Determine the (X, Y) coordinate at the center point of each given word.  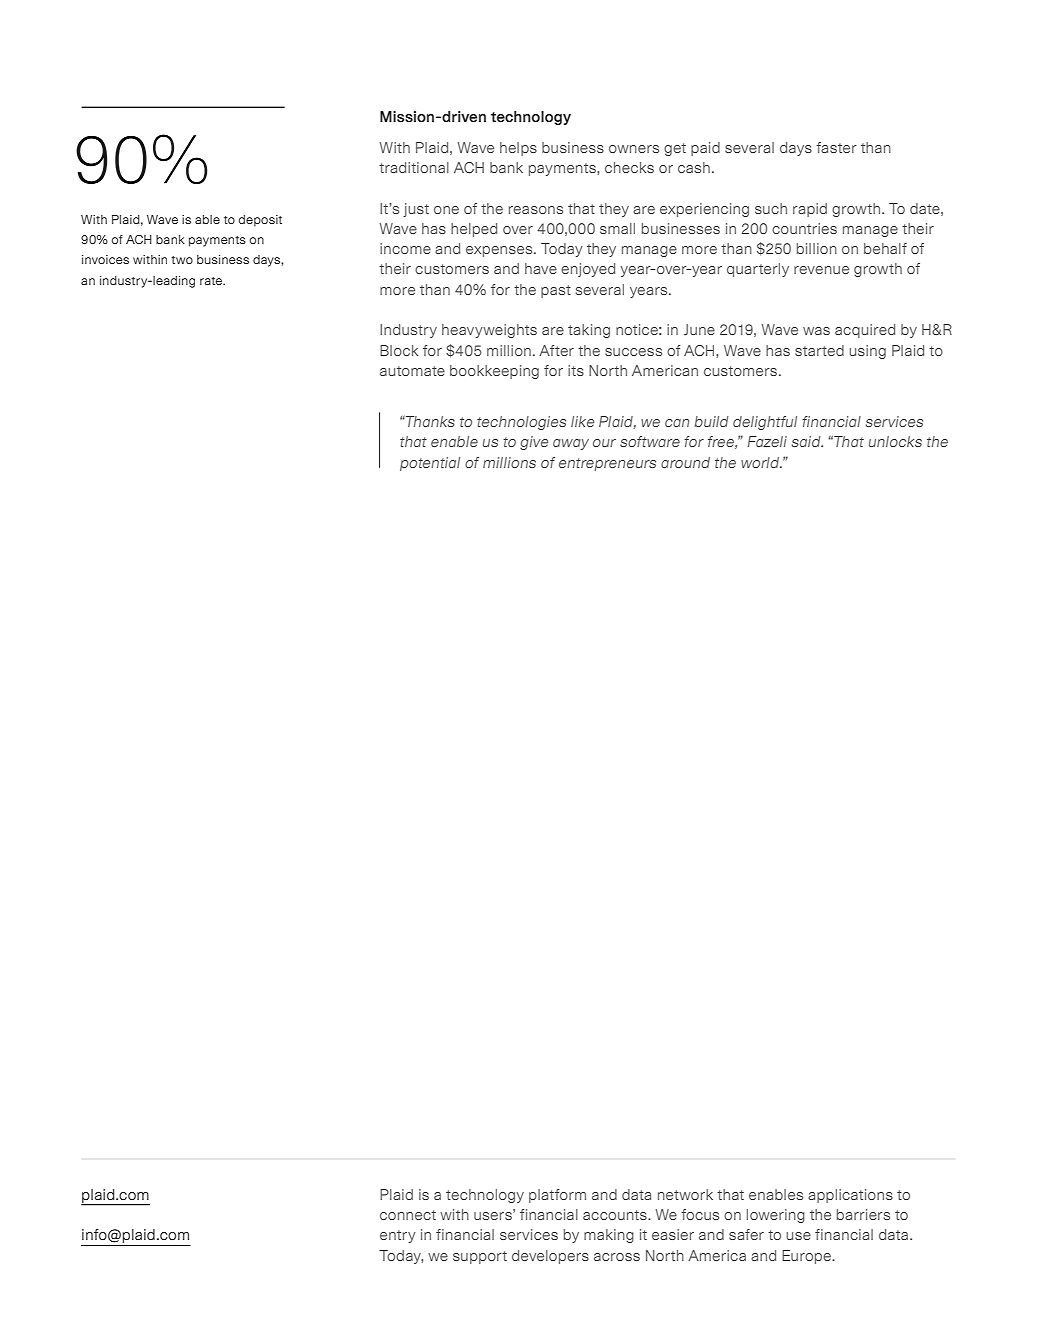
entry (398, 1236)
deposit (260, 221)
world (761, 462)
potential (430, 464)
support (480, 1257)
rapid (810, 210)
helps (518, 149)
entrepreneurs (607, 464)
